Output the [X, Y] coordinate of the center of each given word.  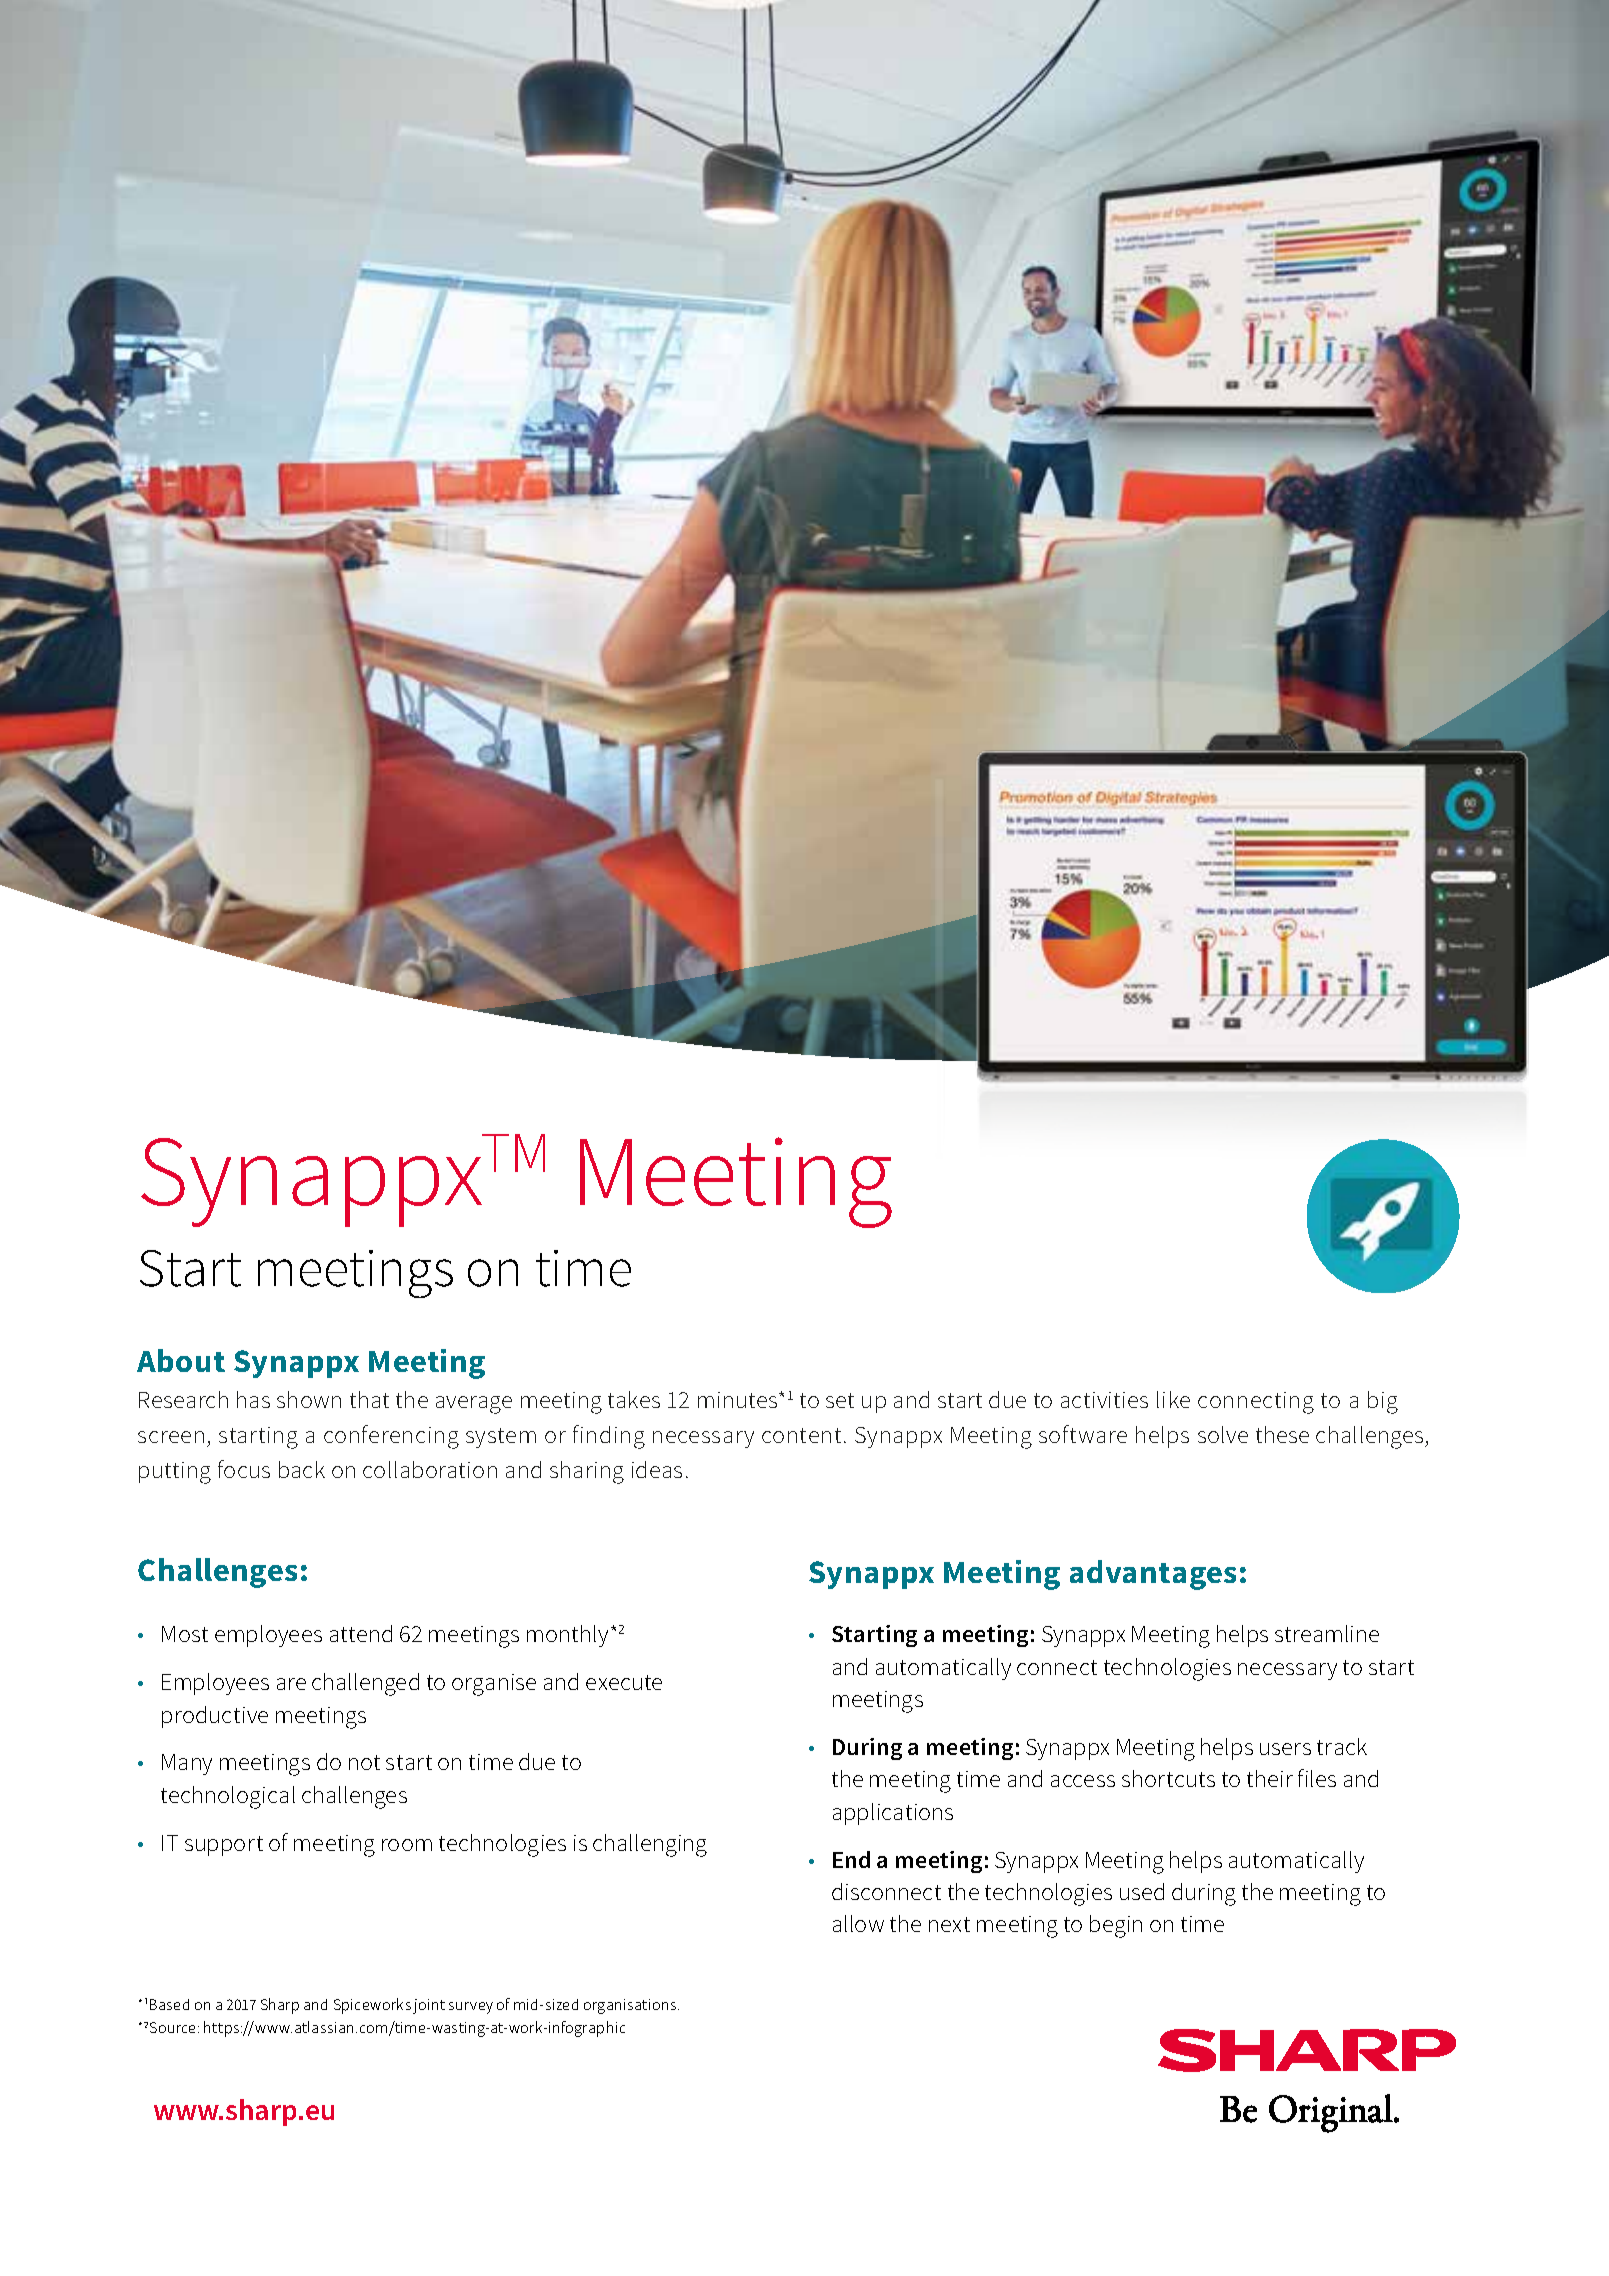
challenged [365, 1684]
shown [309, 1399]
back [302, 1469]
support [224, 1846]
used [1142, 1891]
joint [429, 2006]
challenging [650, 1845]
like [1173, 1399]
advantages [1153, 1575]
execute [624, 1682]
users [1285, 1749]
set [840, 1400]
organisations [631, 2006]
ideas [657, 1469]
